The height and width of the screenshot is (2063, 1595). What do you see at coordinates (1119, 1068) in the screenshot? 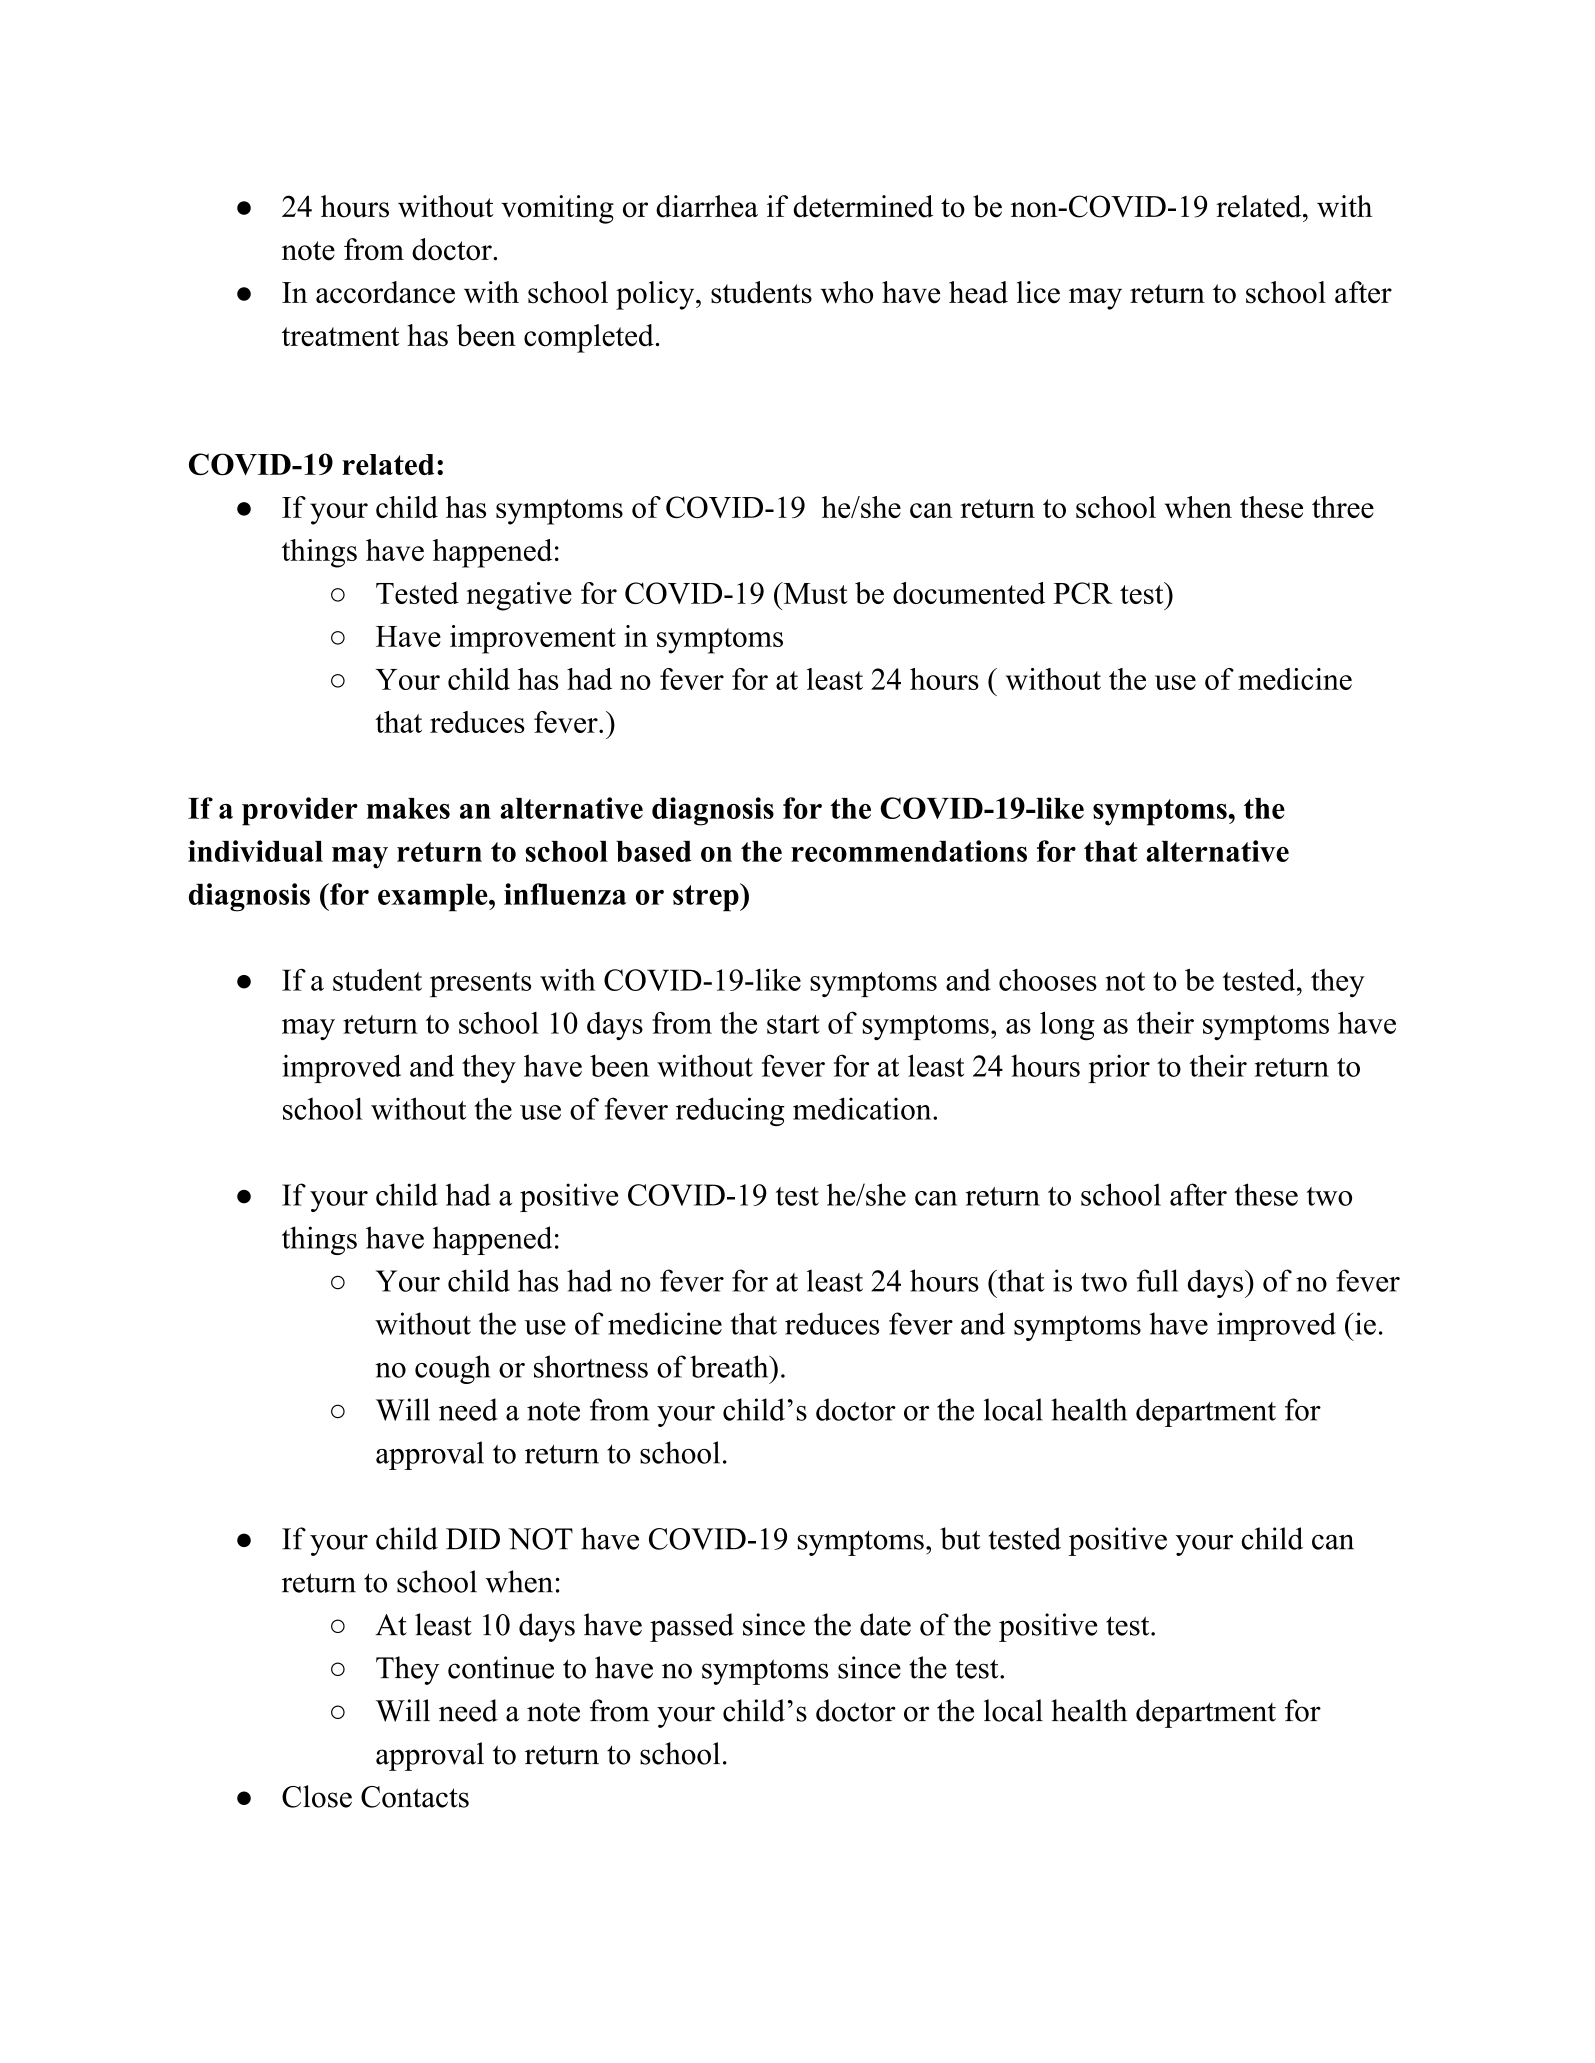
I see `prior` at bounding box center [1119, 1068].
